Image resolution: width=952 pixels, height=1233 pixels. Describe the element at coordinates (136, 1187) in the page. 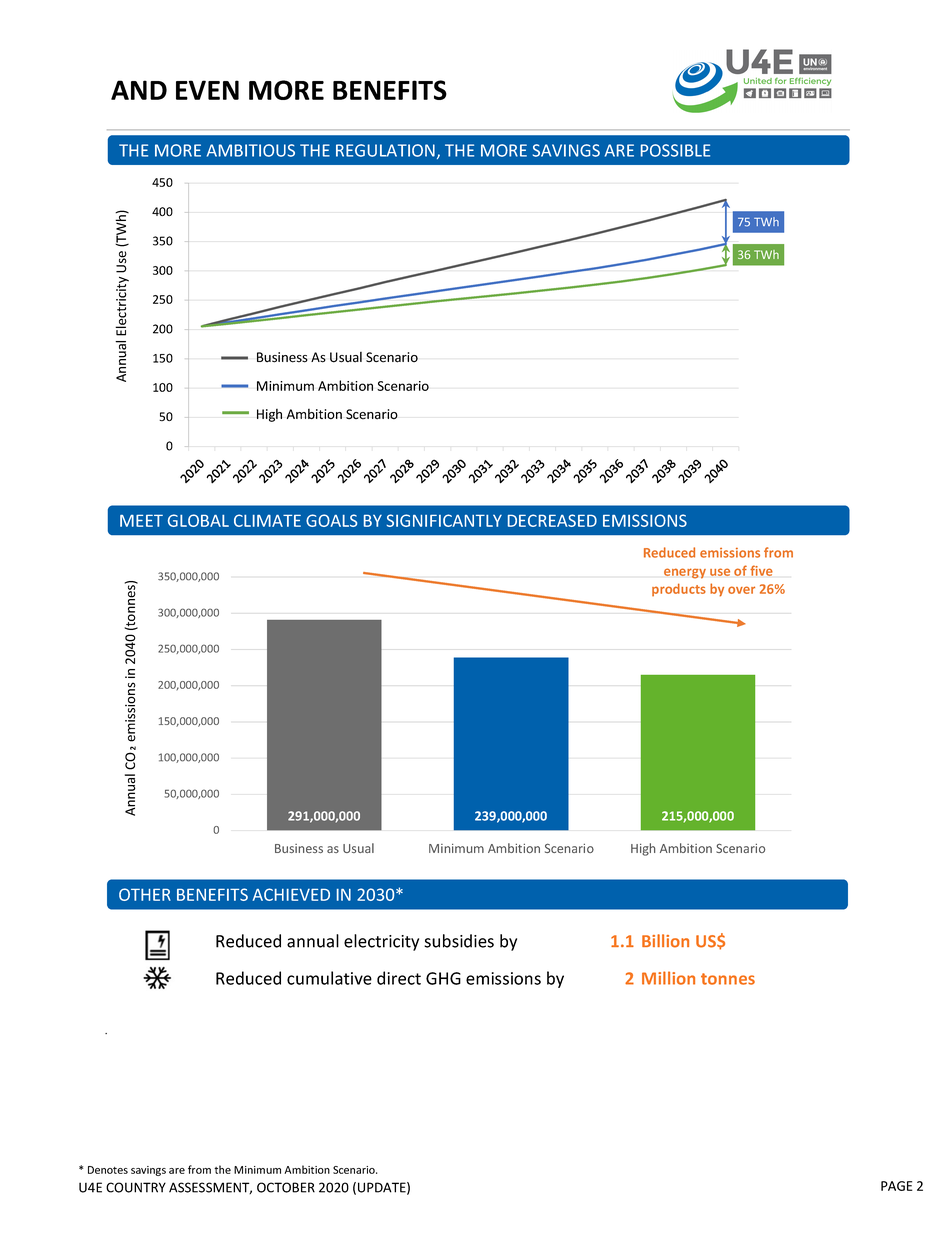

I see `COUNTRY` at that location.
